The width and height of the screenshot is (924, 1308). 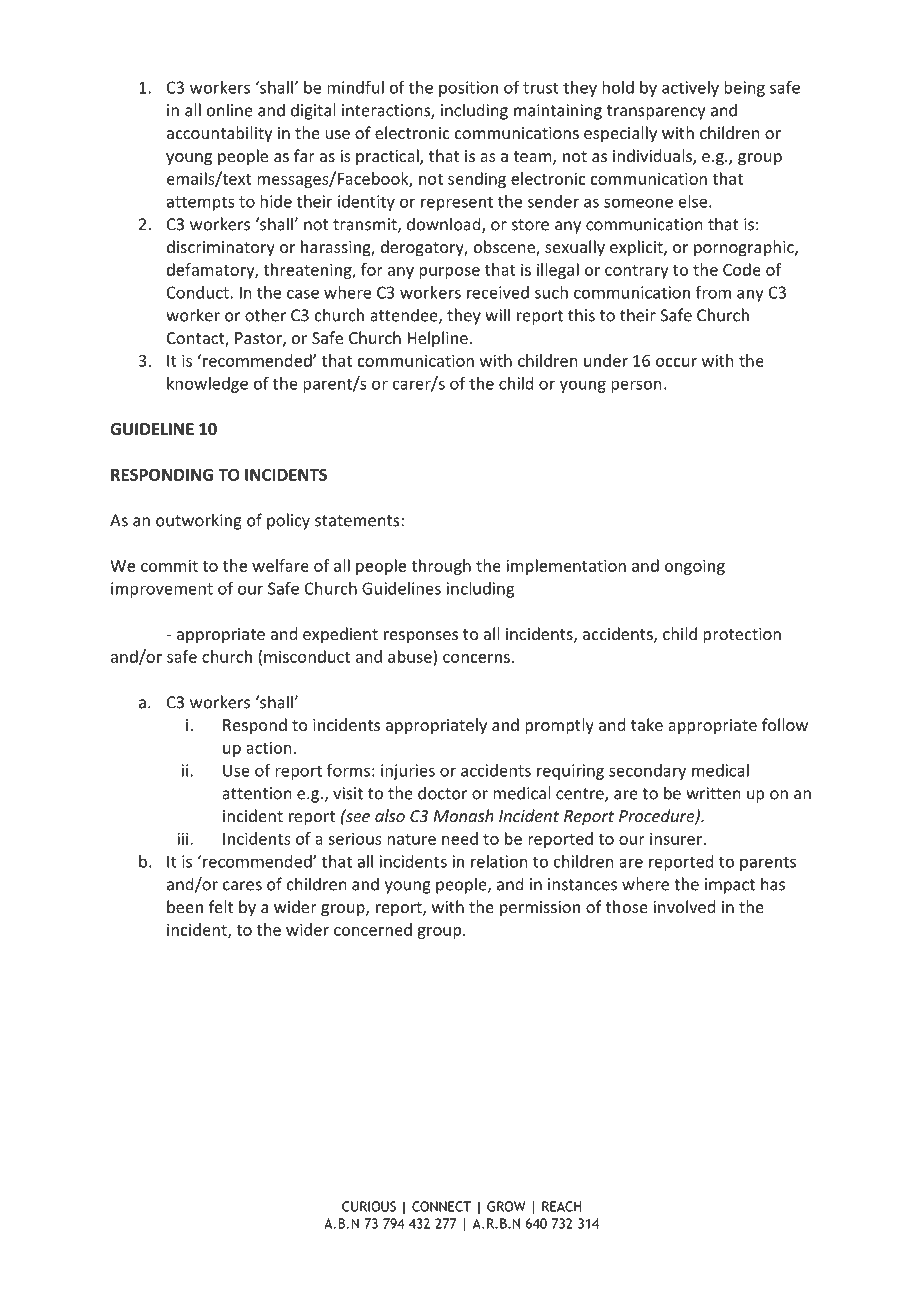 I want to click on position, so click(x=468, y=89).
